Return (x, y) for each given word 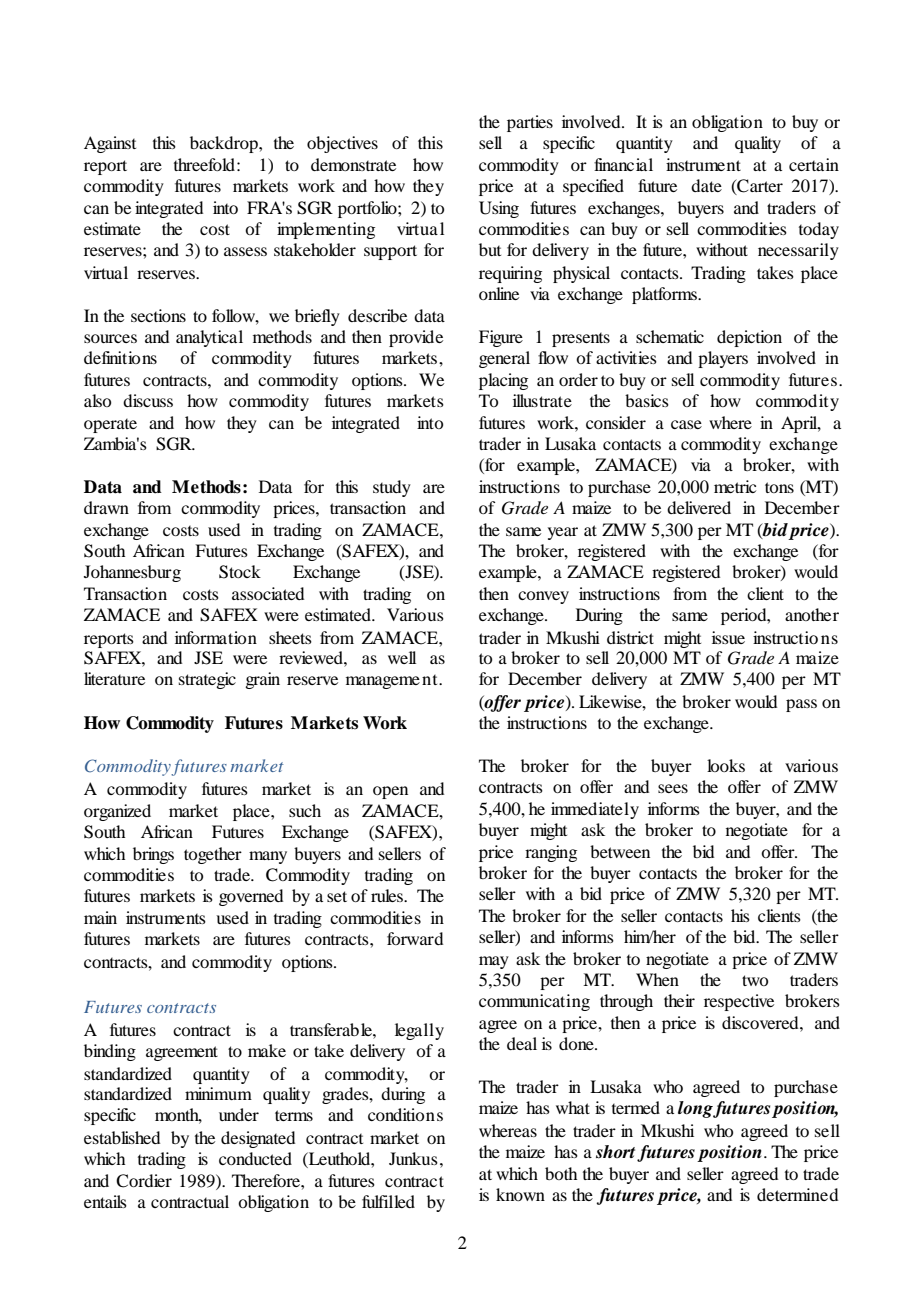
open (390, 792)
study (392, 488)
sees (673, 788)
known (520, 1194)
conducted (255, 1158)
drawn (106, 507)
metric (735, 486)
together (213, 855)
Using (499, 209)
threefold (204, 164)
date (706, 185)
